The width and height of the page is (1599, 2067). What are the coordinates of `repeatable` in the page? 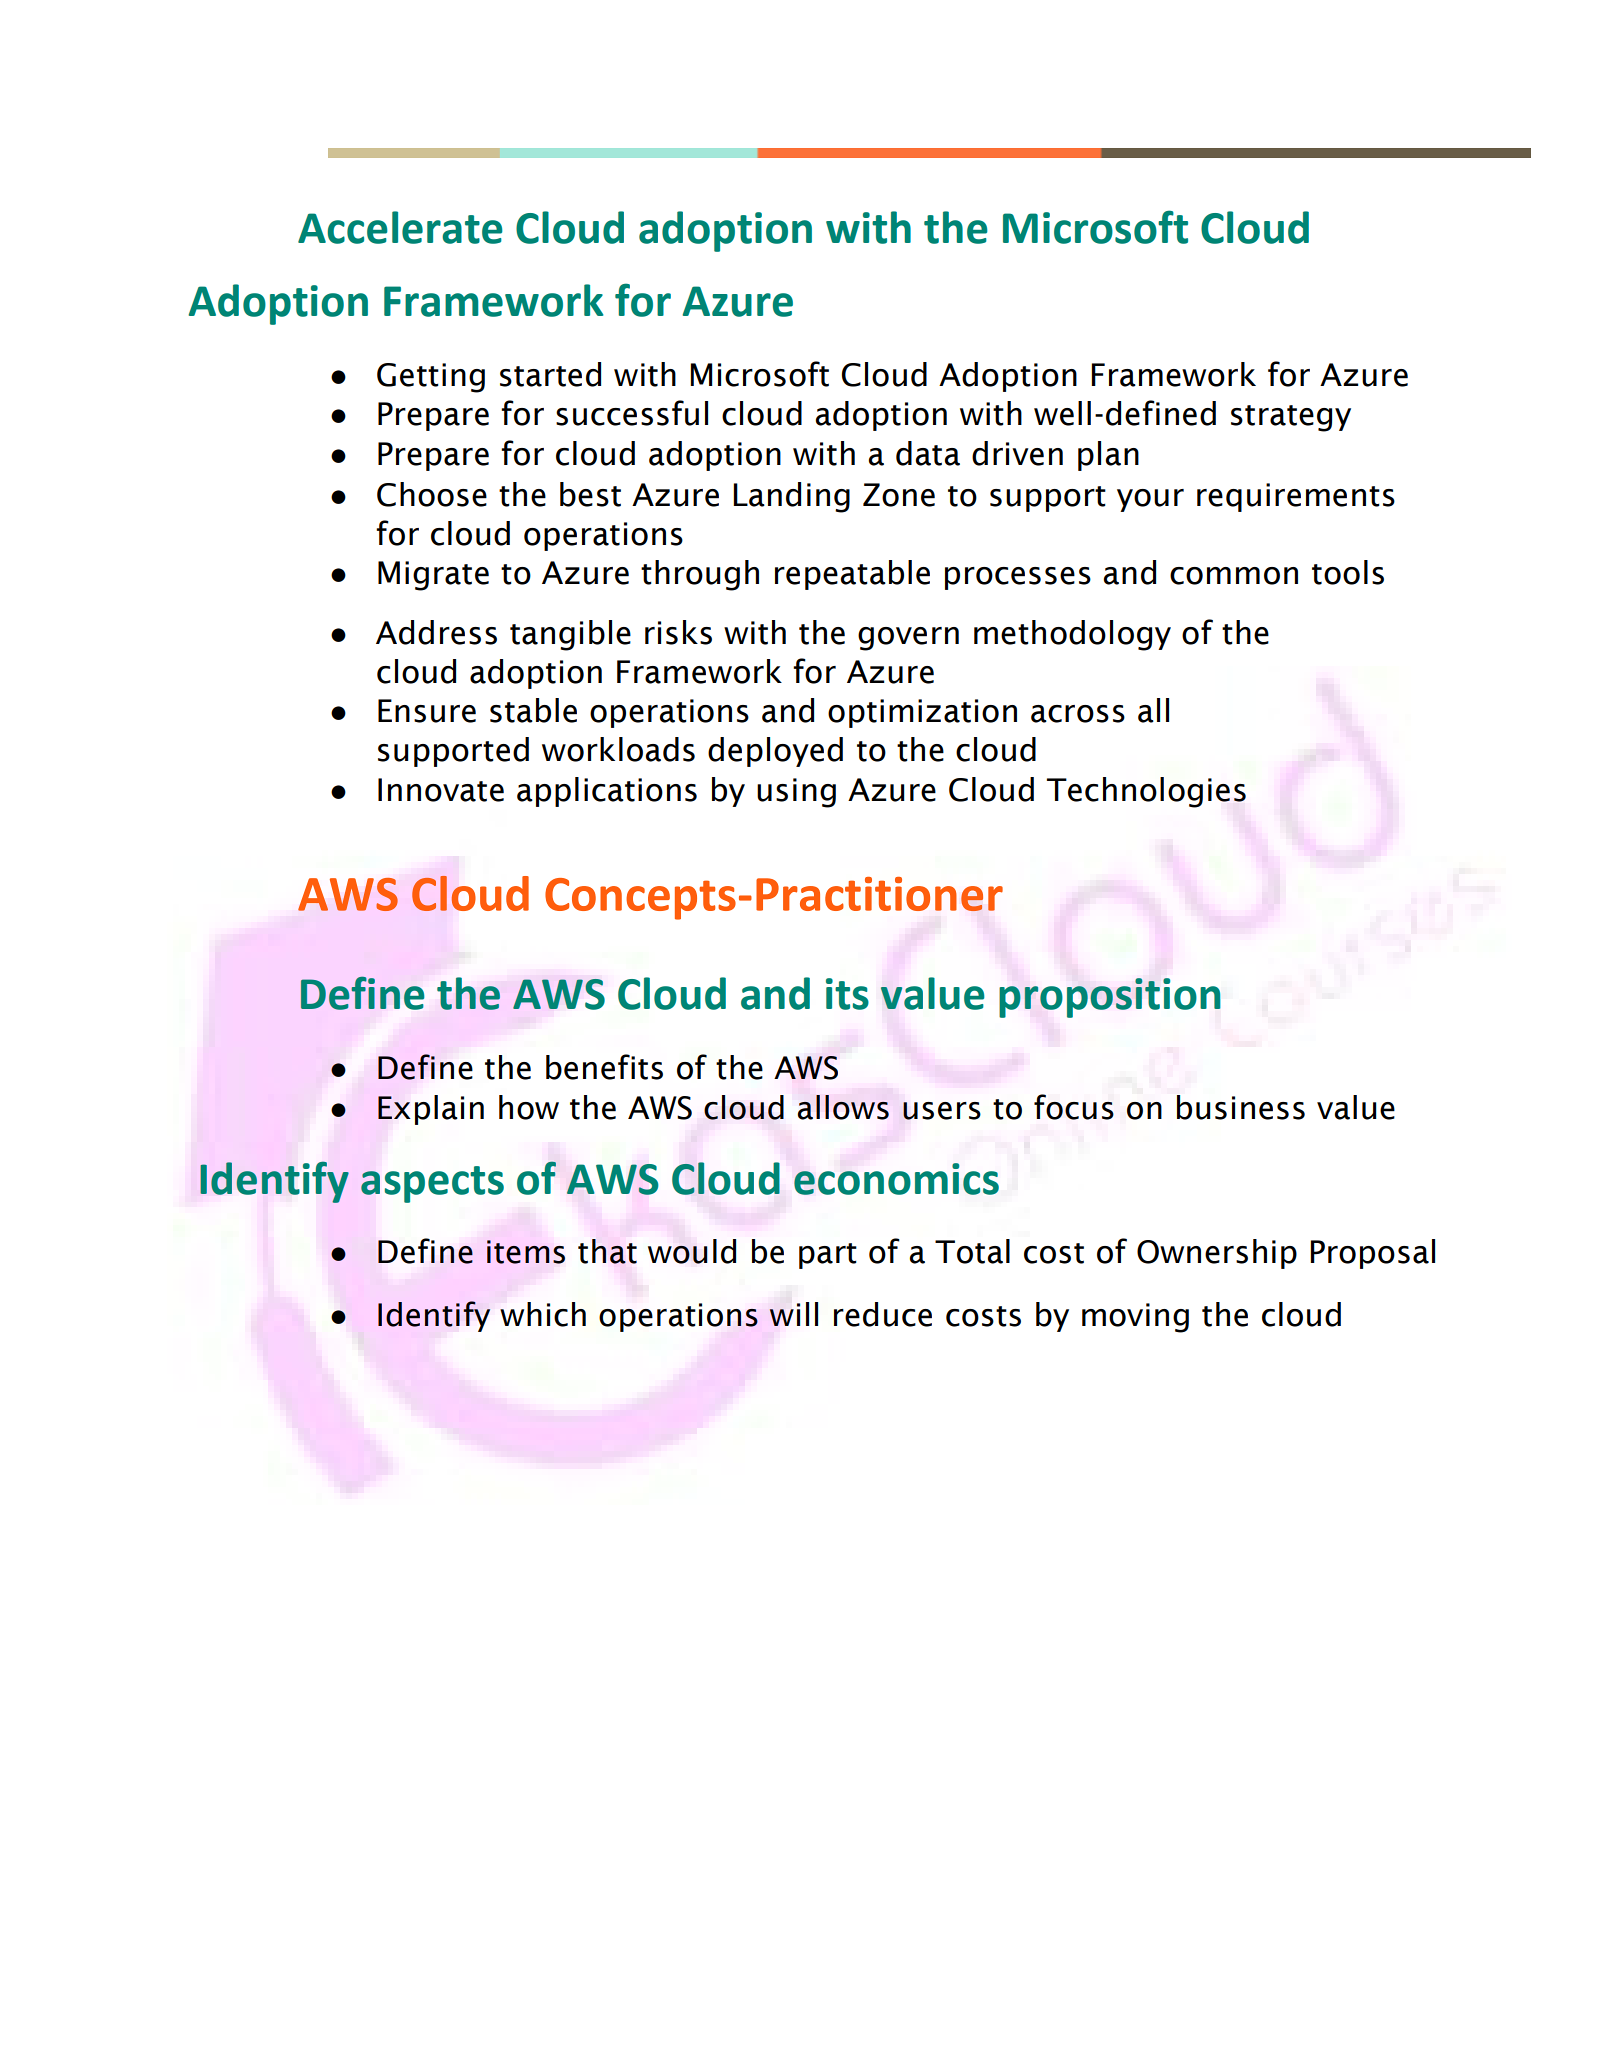 It's located at (852, 575).
